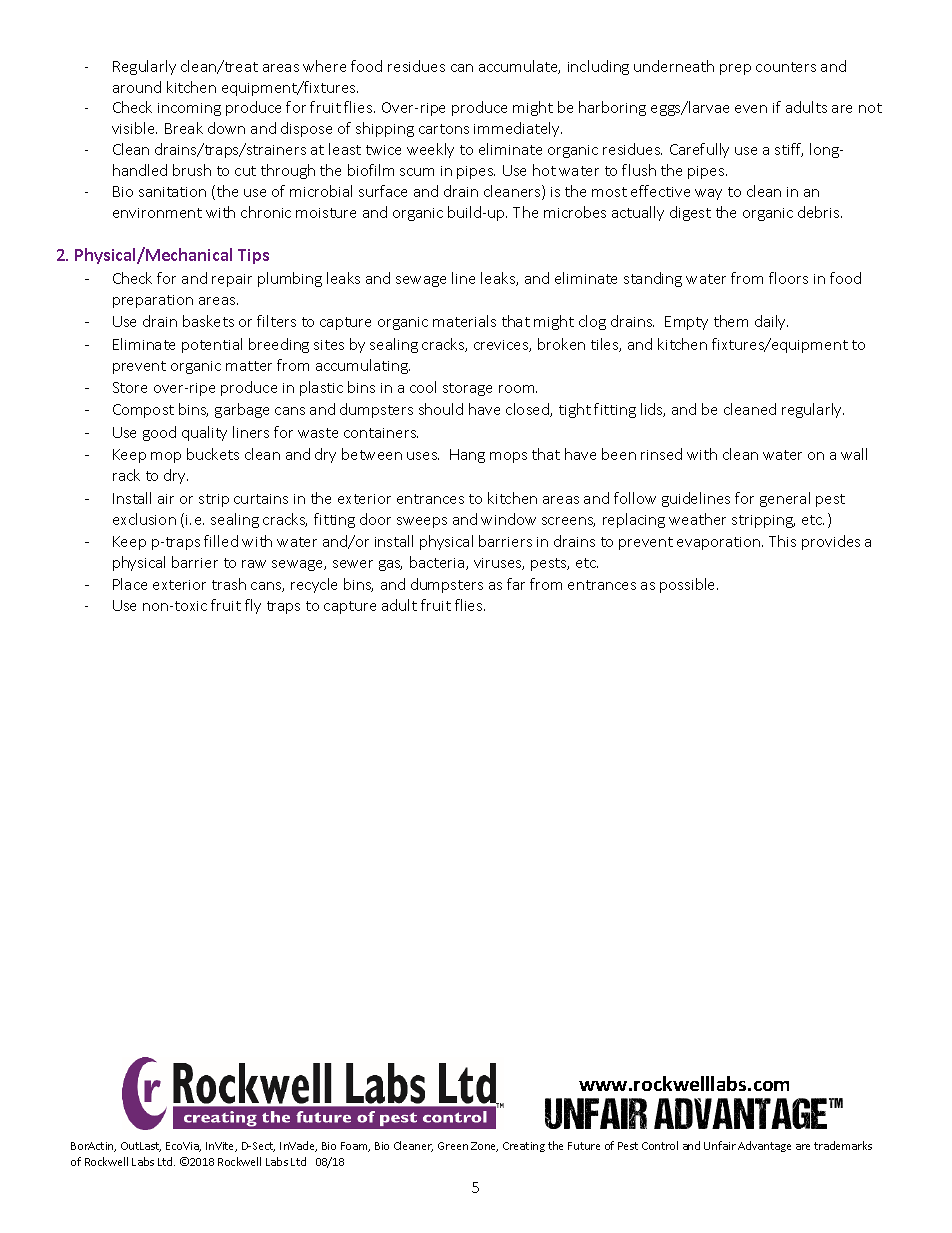  What do you see at coordinates (854, 454) in the screenshot?
I see `wall` at bounding box center [854, 454].
